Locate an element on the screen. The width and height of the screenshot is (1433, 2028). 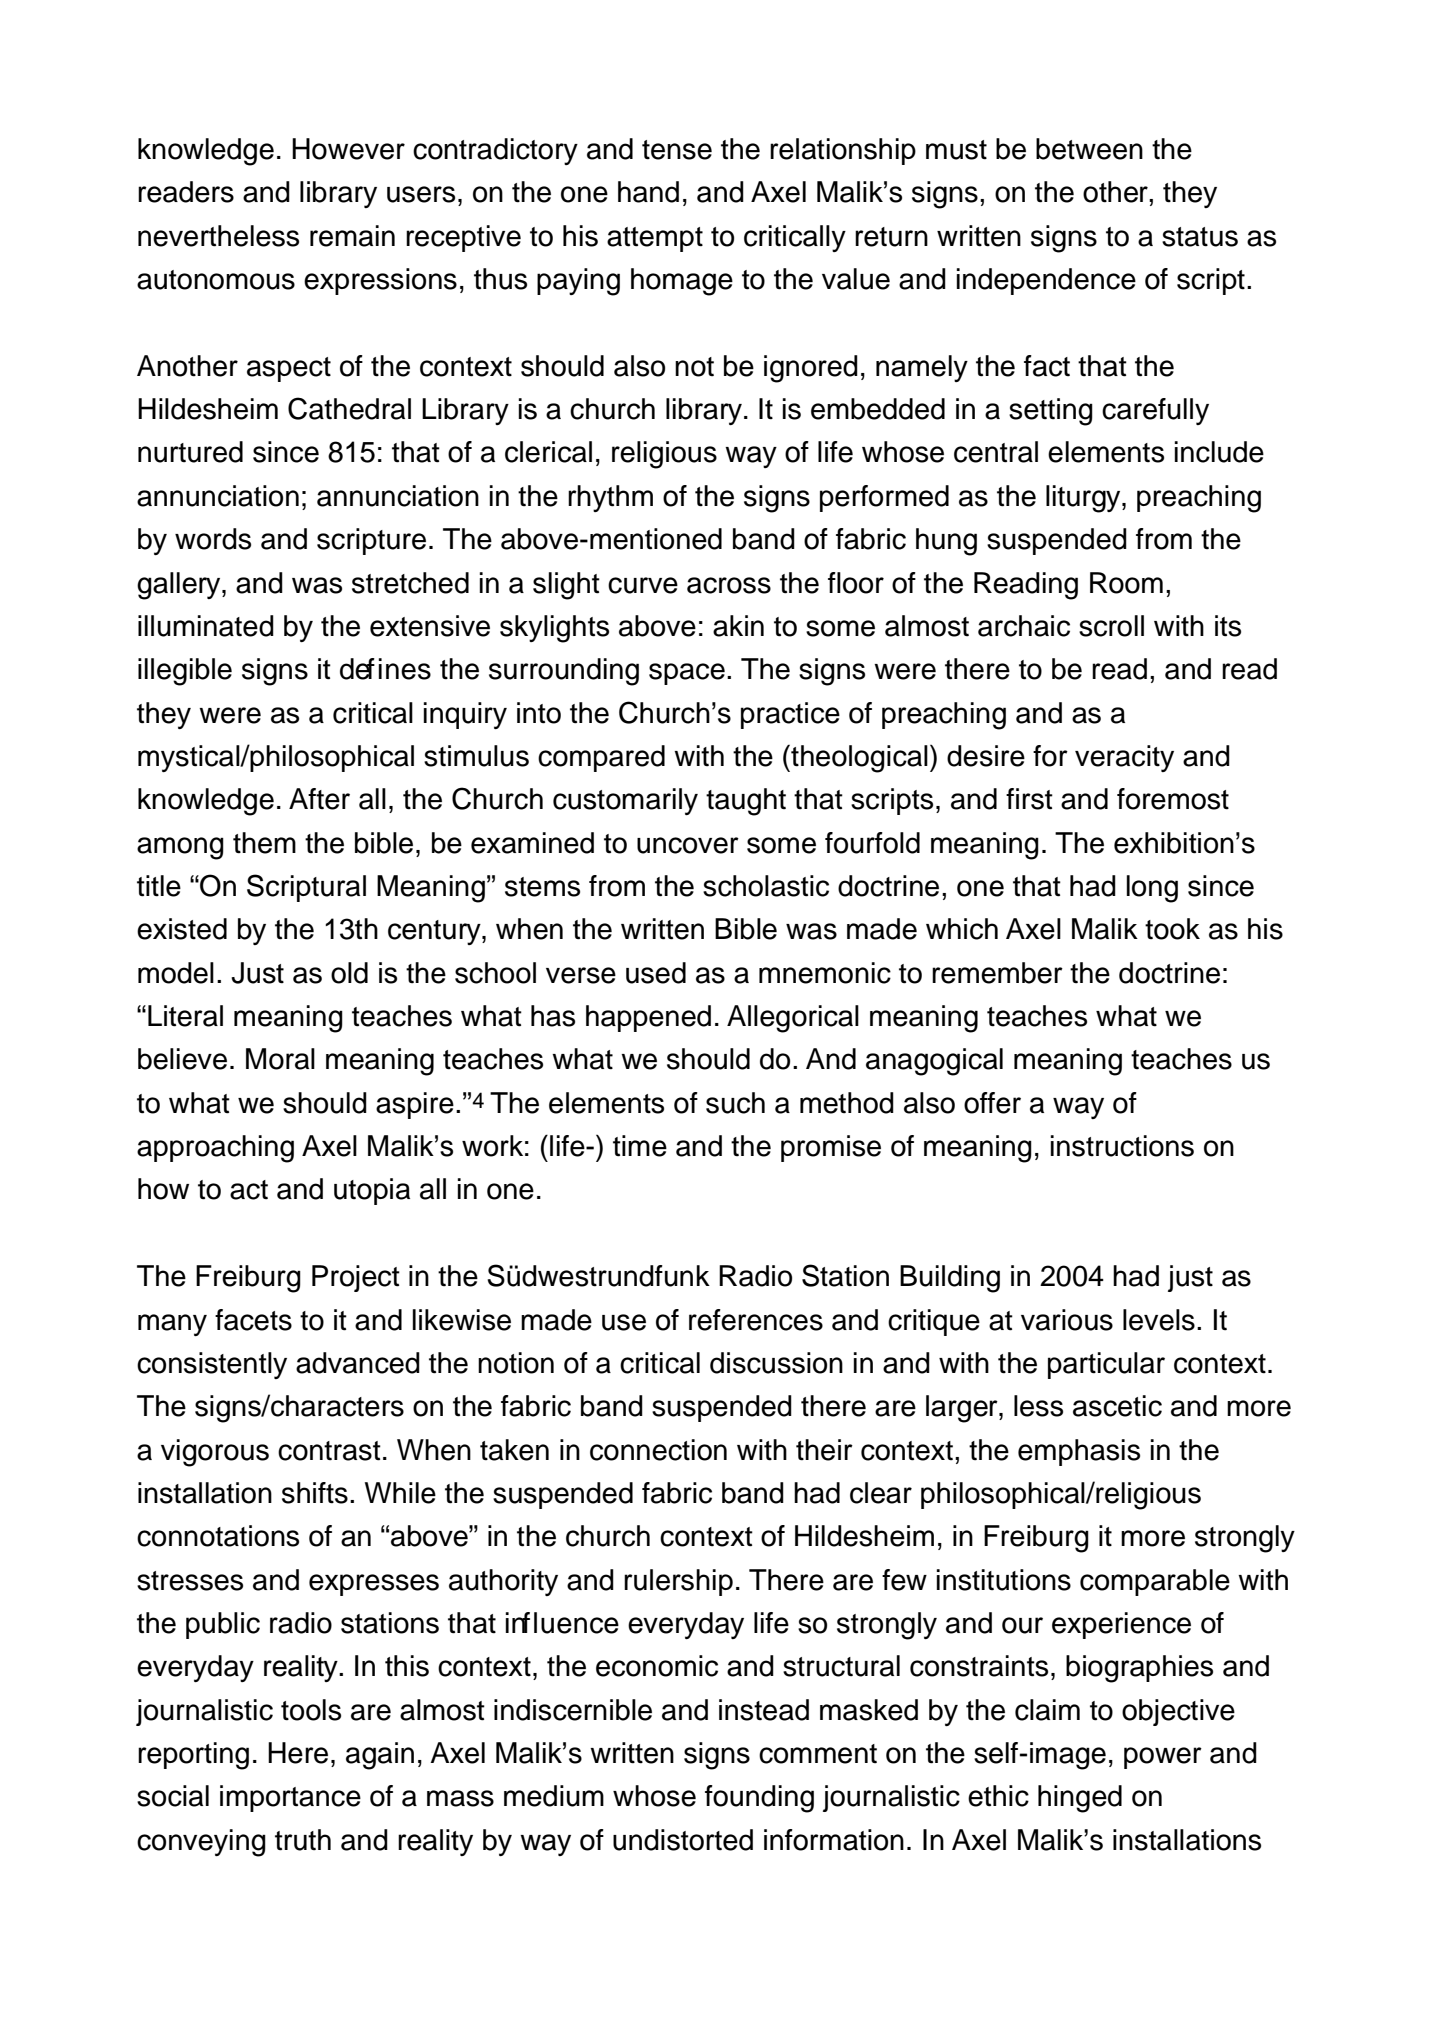
importance is located at coordinates (290, 1798).
